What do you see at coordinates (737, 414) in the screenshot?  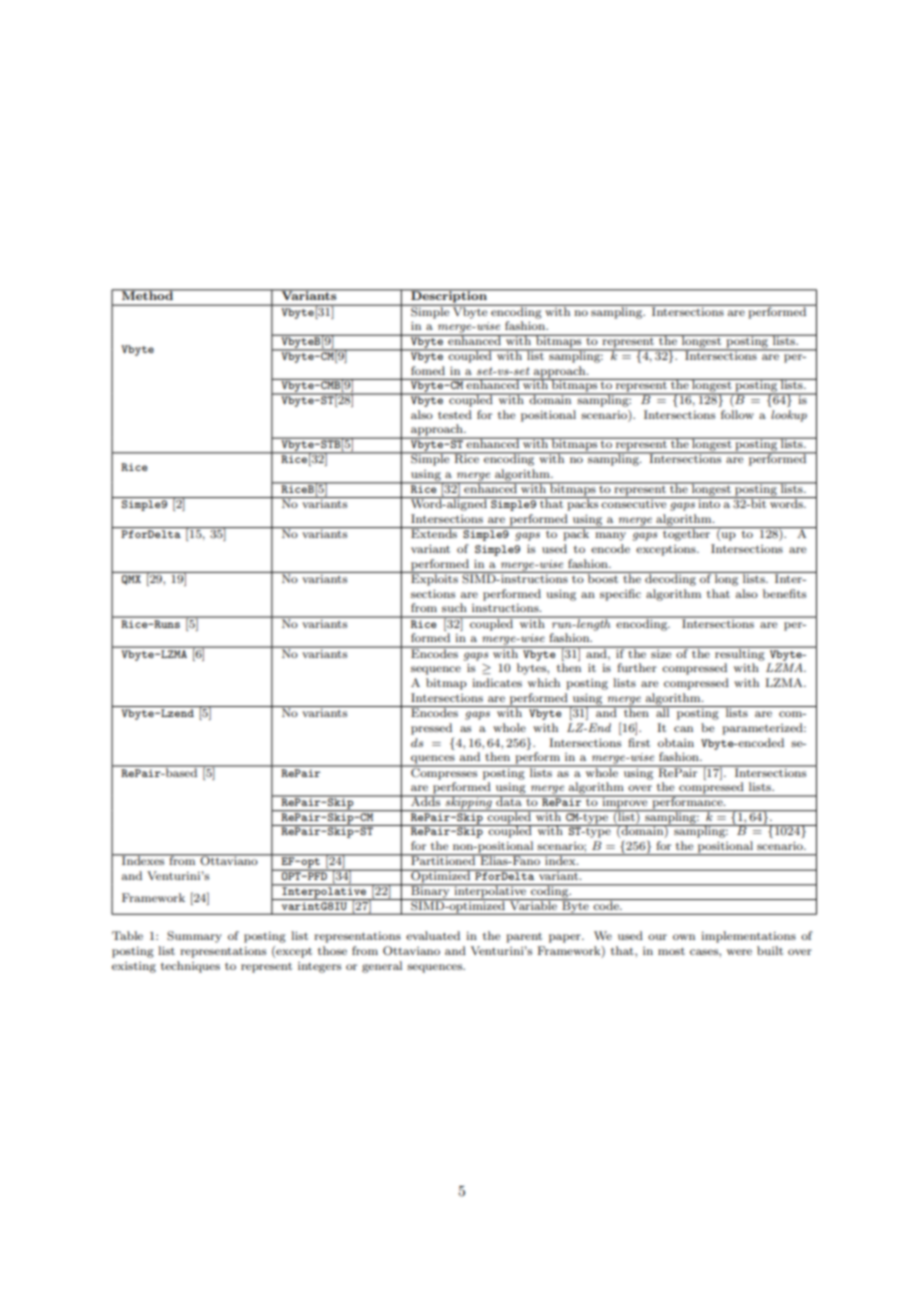 I see `follow` at bounding box center [737, 414].
